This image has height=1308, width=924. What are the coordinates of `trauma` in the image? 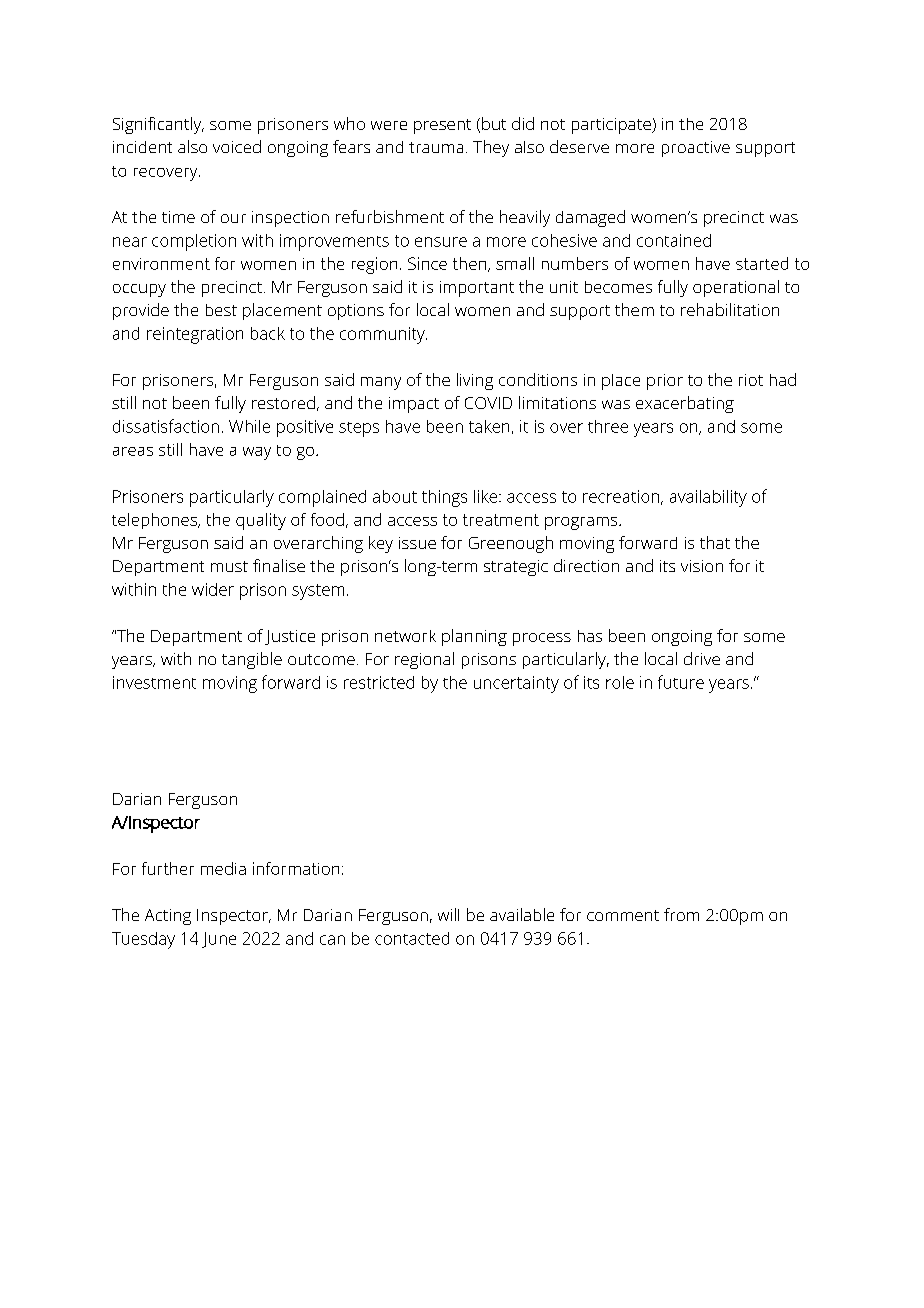 It's located at (436, 147).
